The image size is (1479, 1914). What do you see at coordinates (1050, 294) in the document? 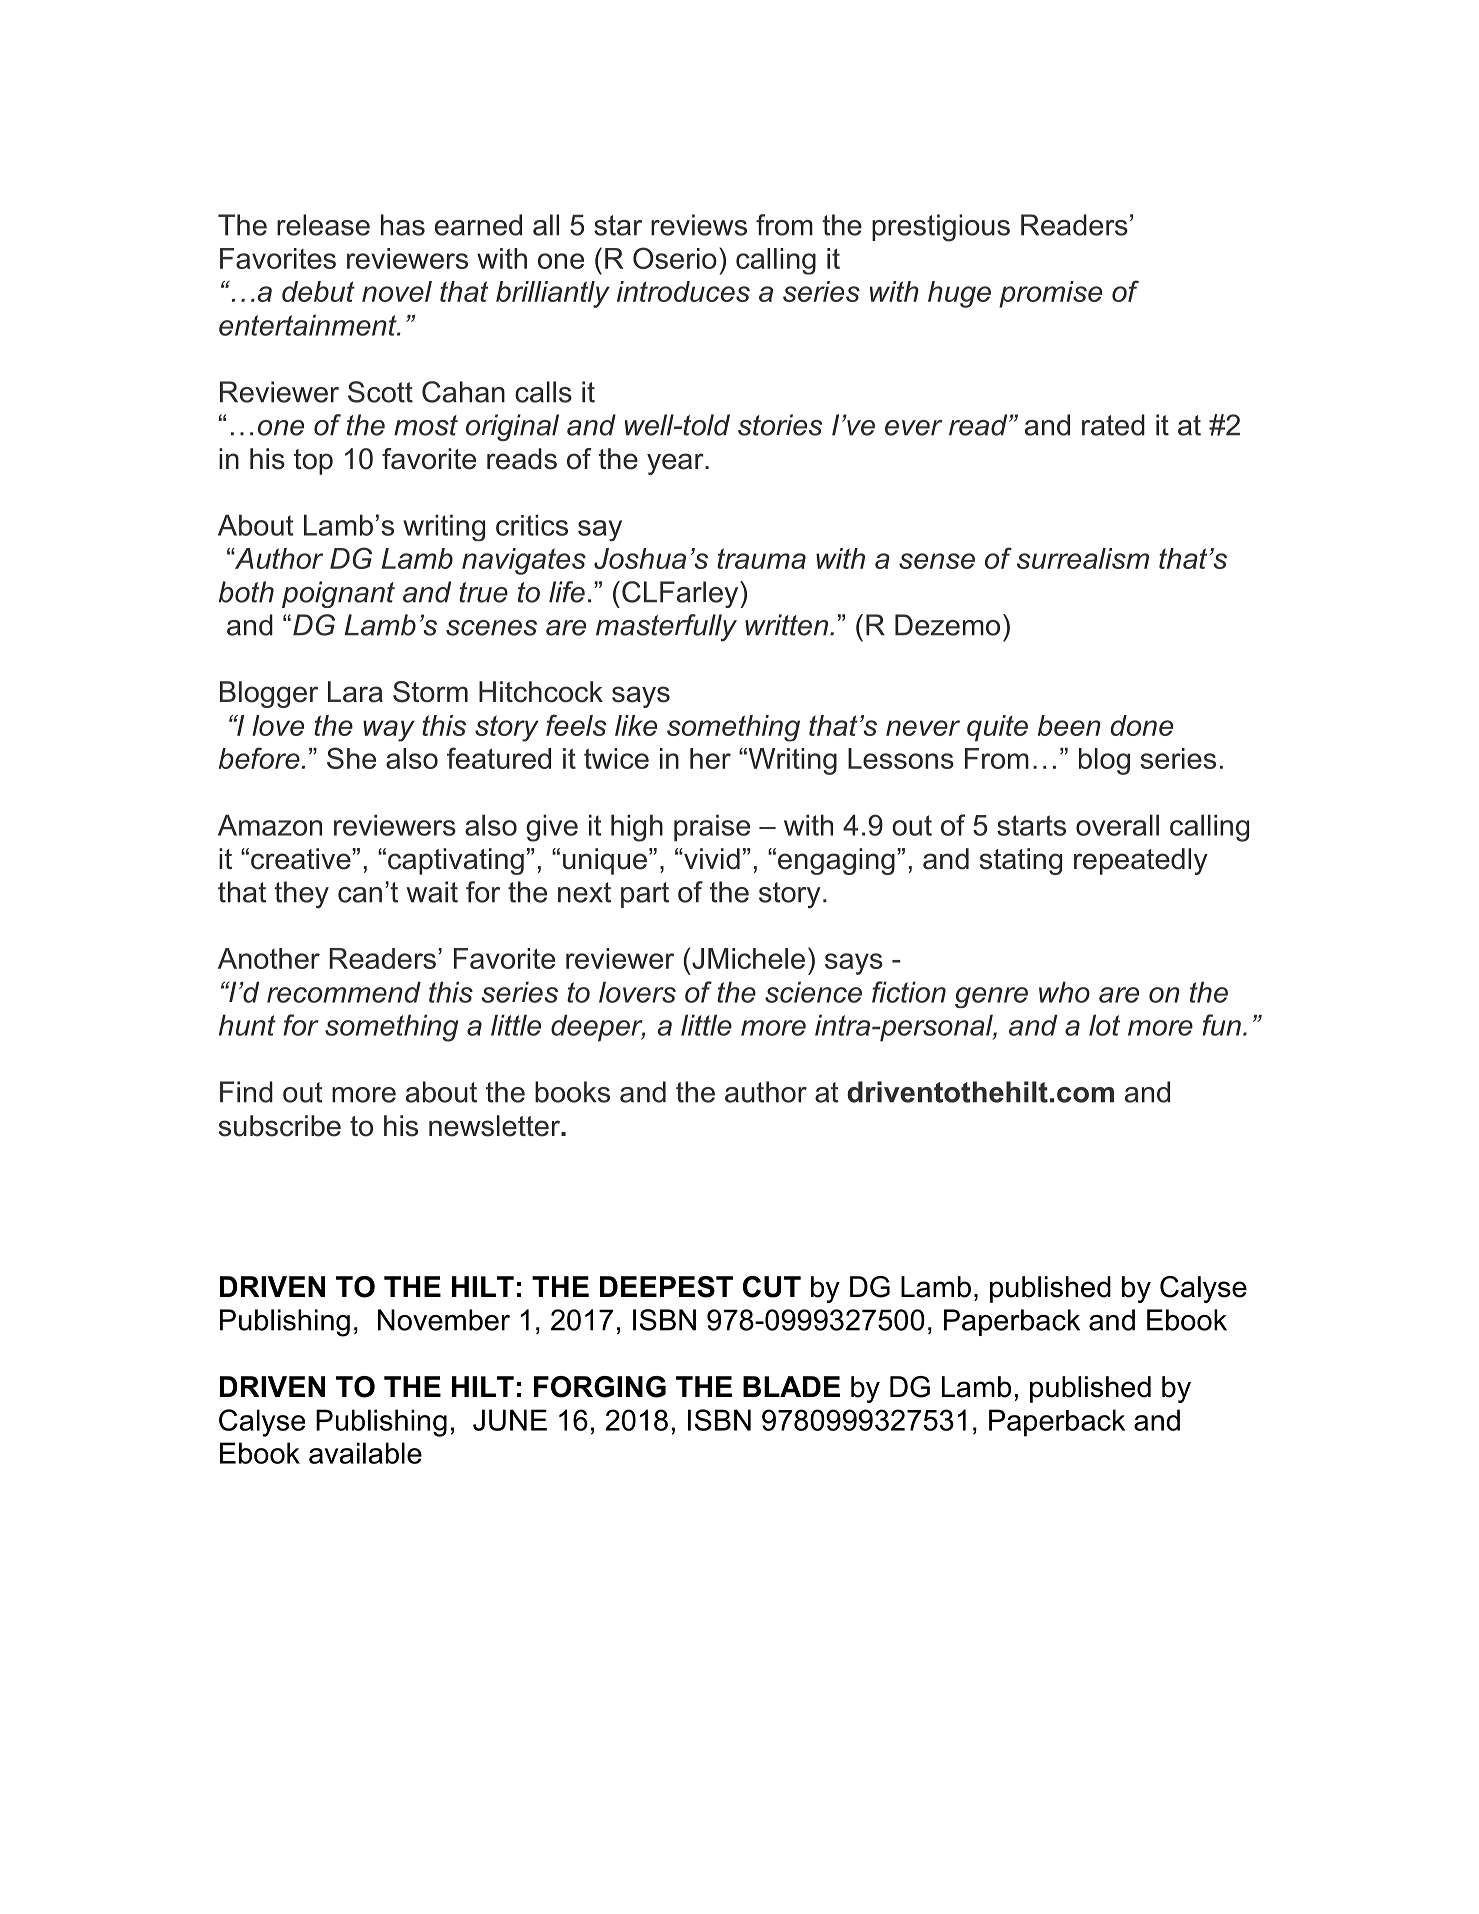
I see `promise` at bounding box center [1050, 294].
